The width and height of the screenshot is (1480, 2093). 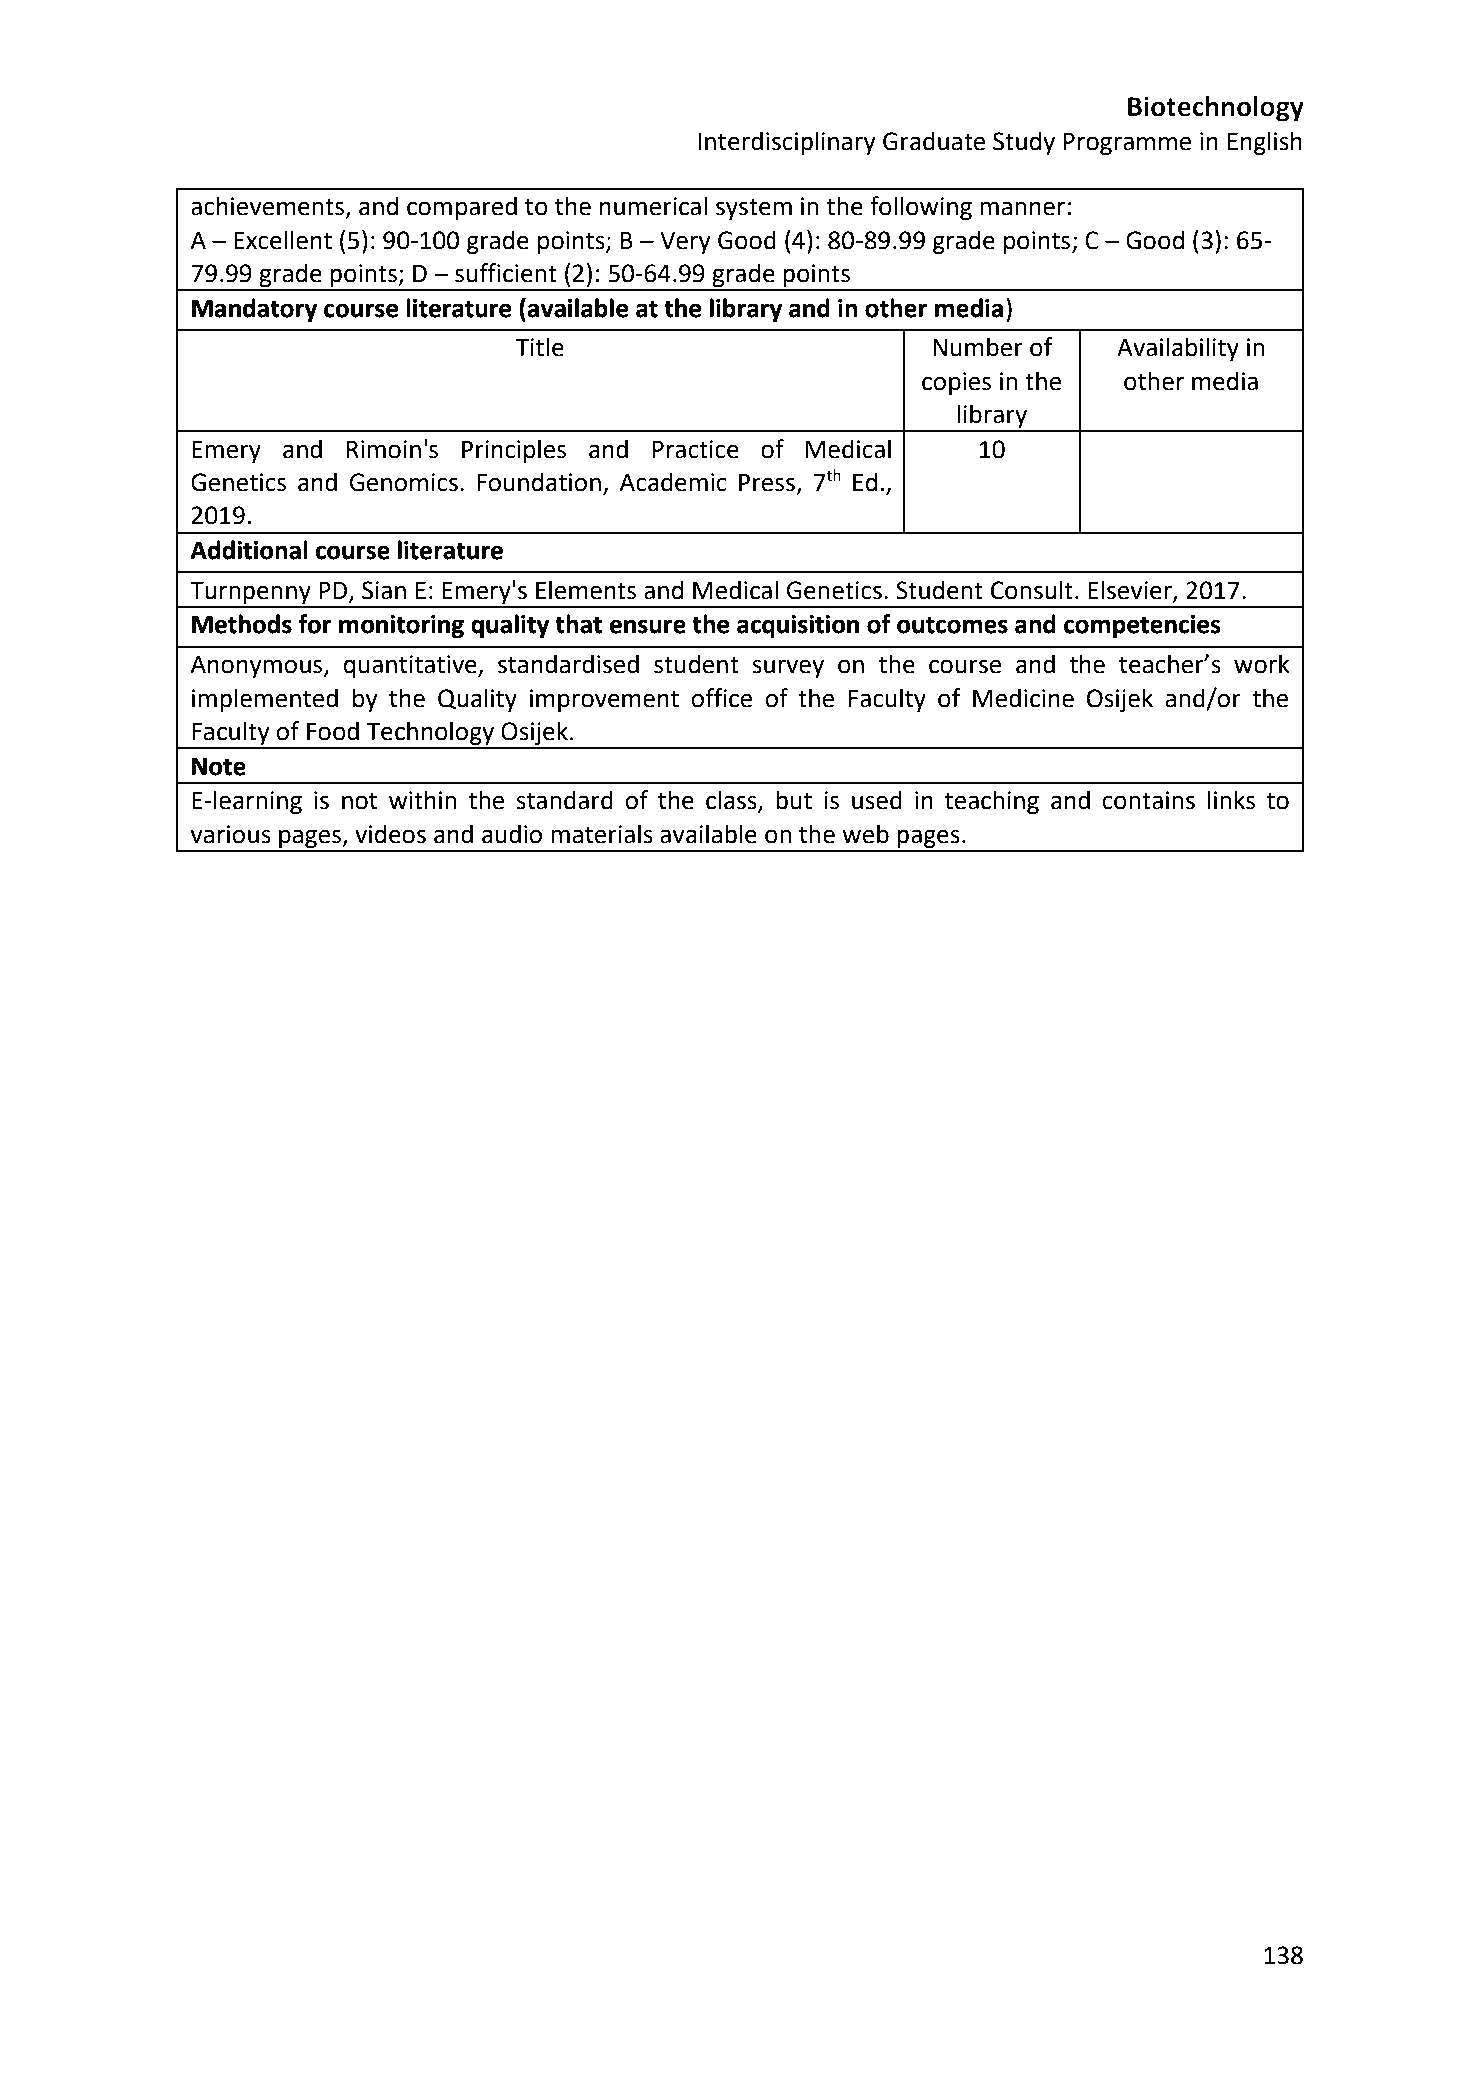 I want to click on acquisition, so click(x=798, y=626).
